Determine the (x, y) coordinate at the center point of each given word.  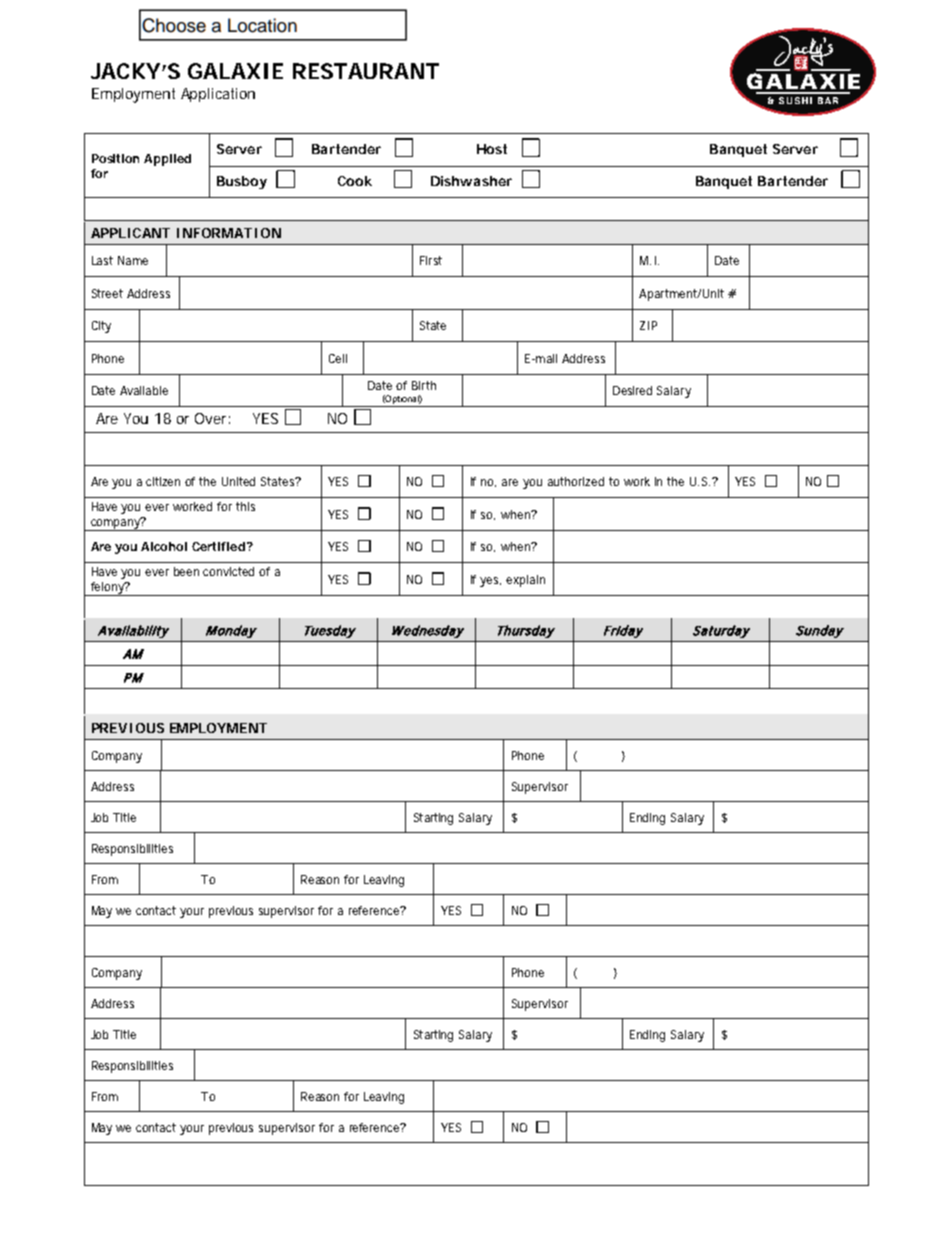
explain (525, 581)
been (186, 571)
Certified (220, 546)
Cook (355, 181)
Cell (338, 358)
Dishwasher (471, 181)
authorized (576, 481)
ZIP (648, 325)
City (101, 327)
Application (218, 95)
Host (492, 149)
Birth (424, 385)
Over (212, 418)
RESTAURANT (366, 71)
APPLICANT (130, 233)
